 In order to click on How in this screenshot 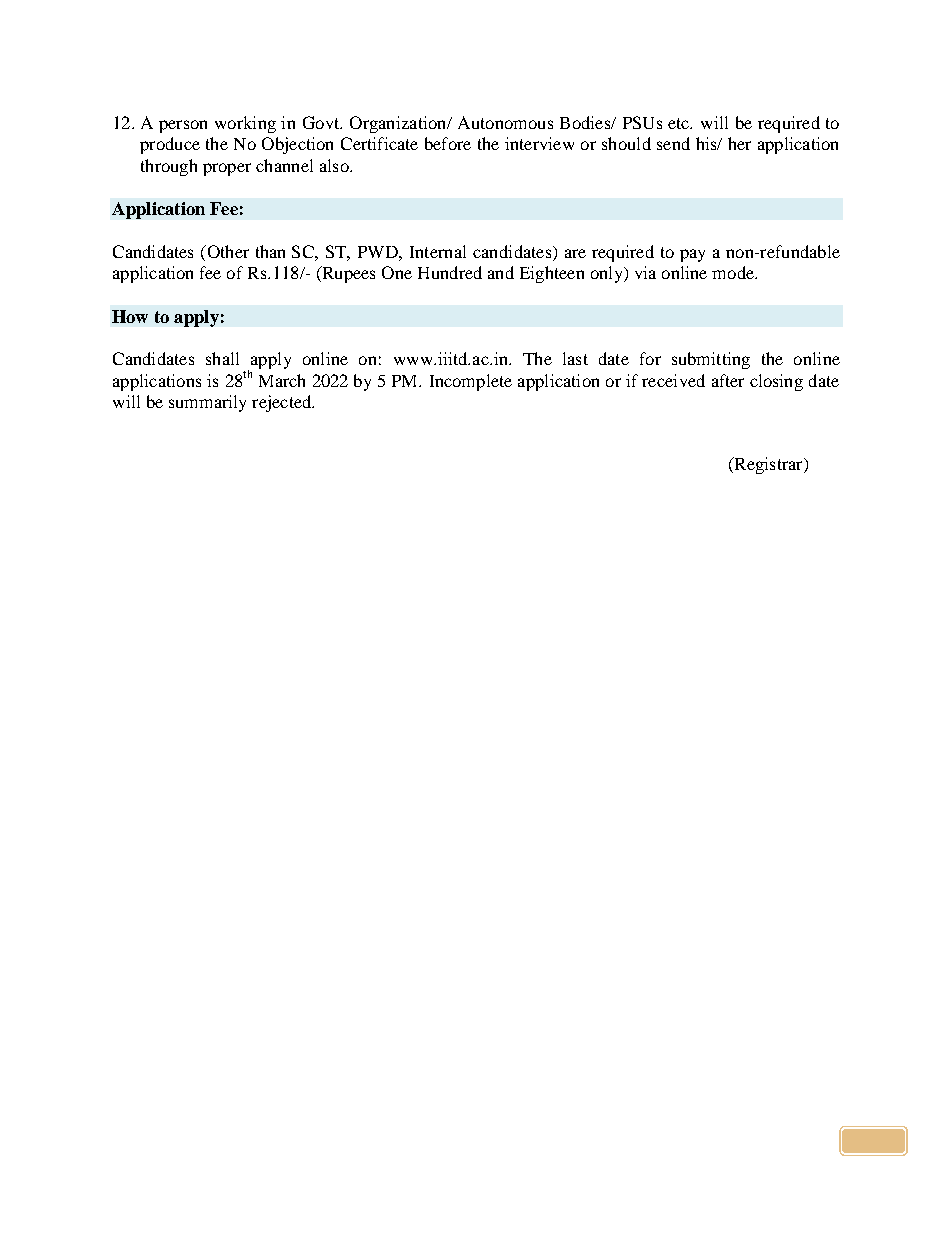, I will do `click(130, 316)`.
